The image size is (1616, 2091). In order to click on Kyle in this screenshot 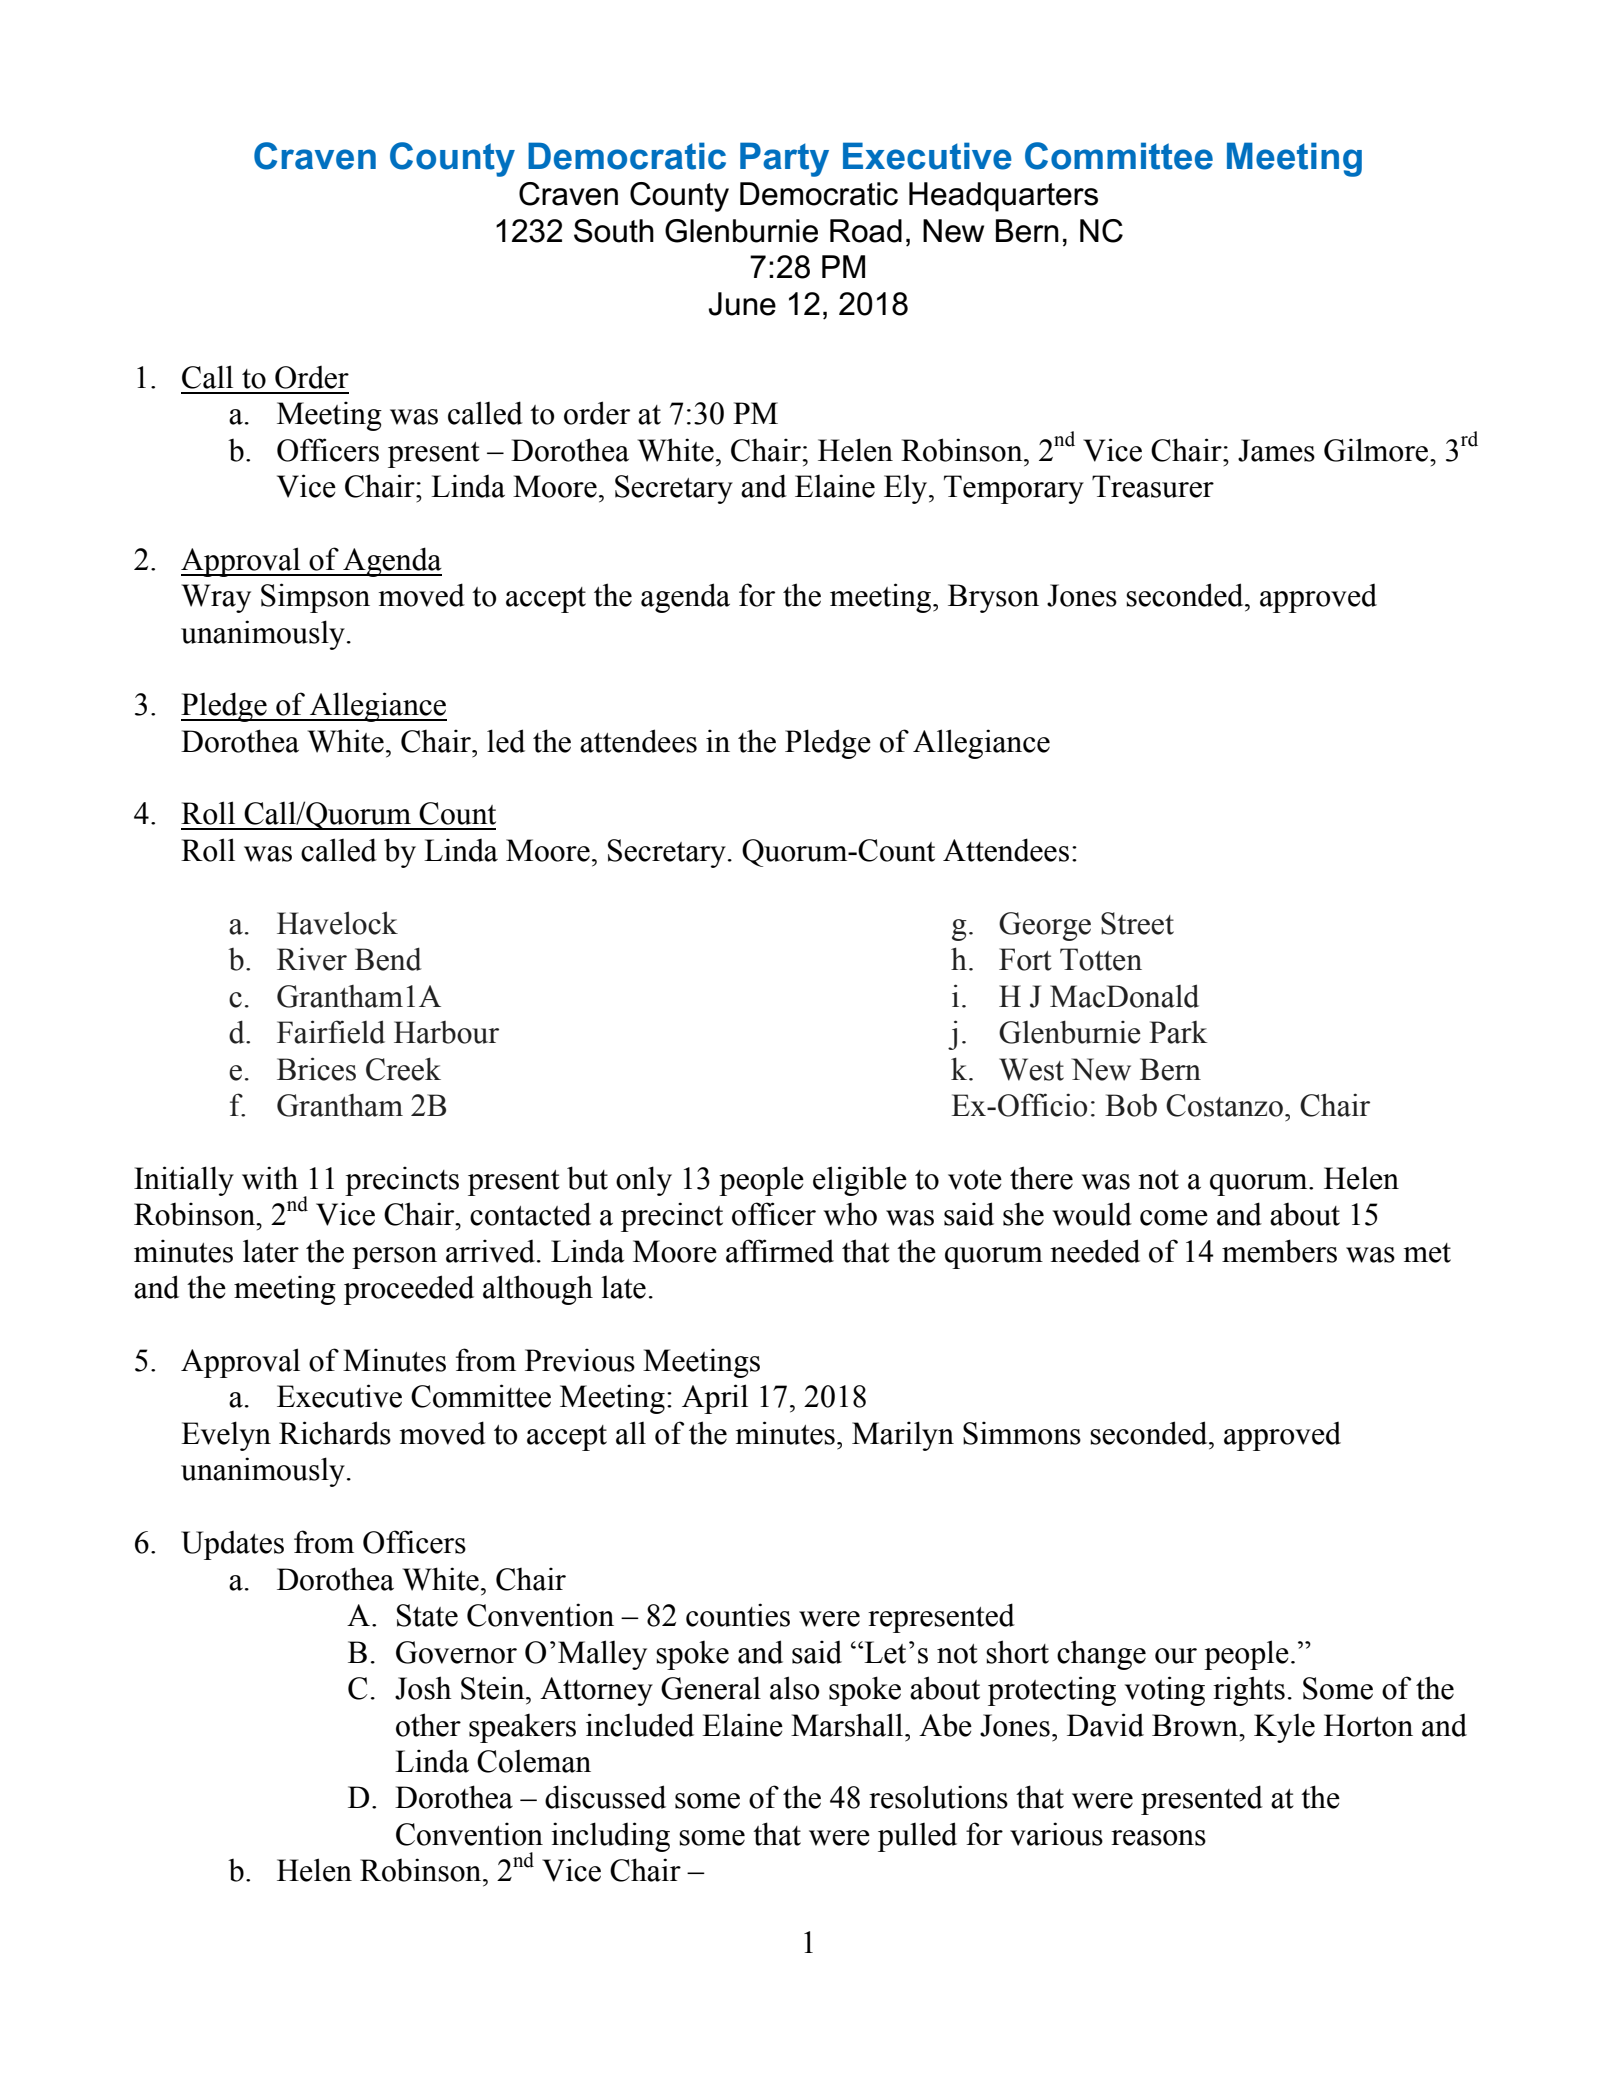, I will do `click(1284, 1728)`.
